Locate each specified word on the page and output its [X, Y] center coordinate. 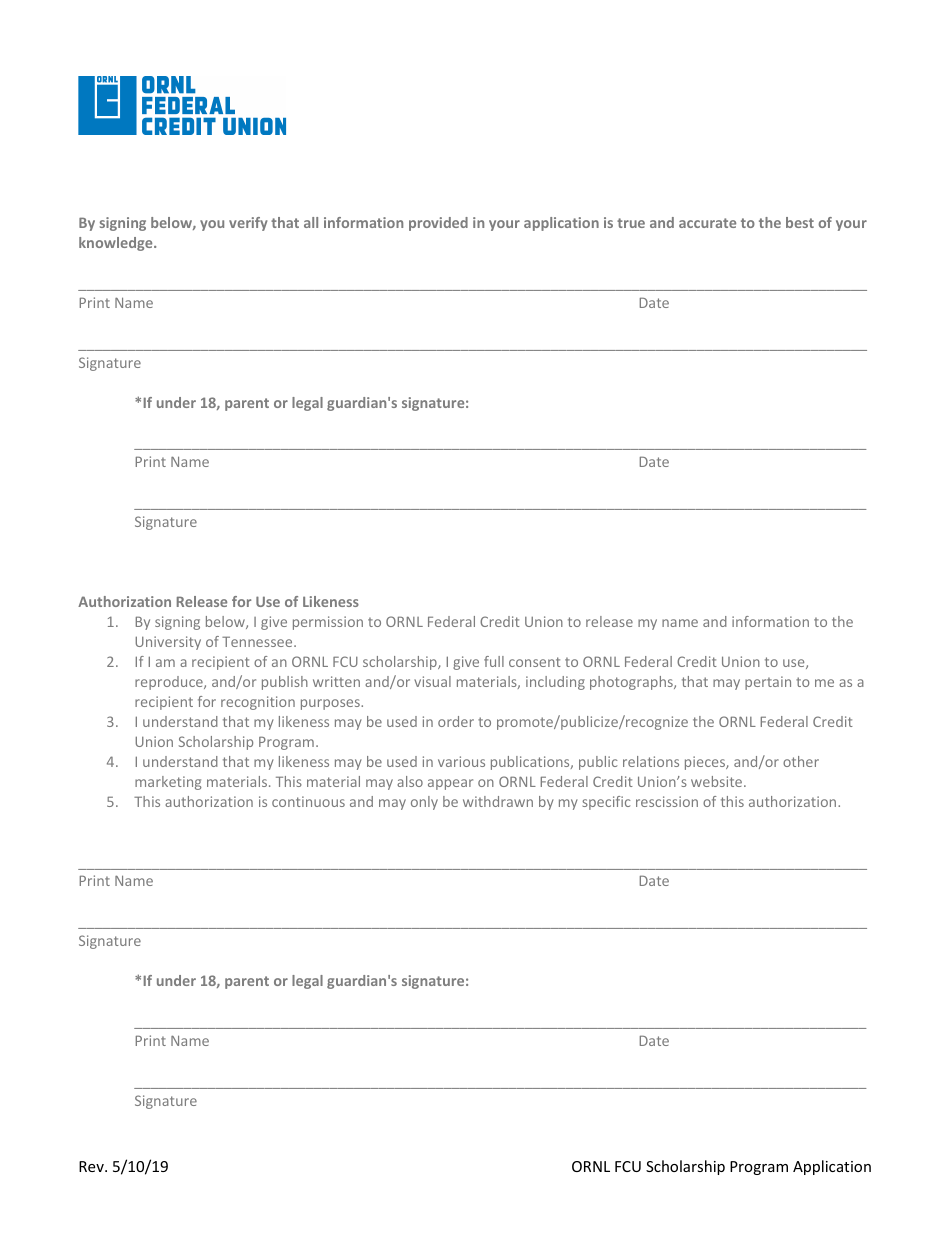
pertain [768, 683]
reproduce [170, 683]
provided [438, 224]
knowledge [117, 244]
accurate [707, 223]
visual [432, 681]
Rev [92, 1166]
